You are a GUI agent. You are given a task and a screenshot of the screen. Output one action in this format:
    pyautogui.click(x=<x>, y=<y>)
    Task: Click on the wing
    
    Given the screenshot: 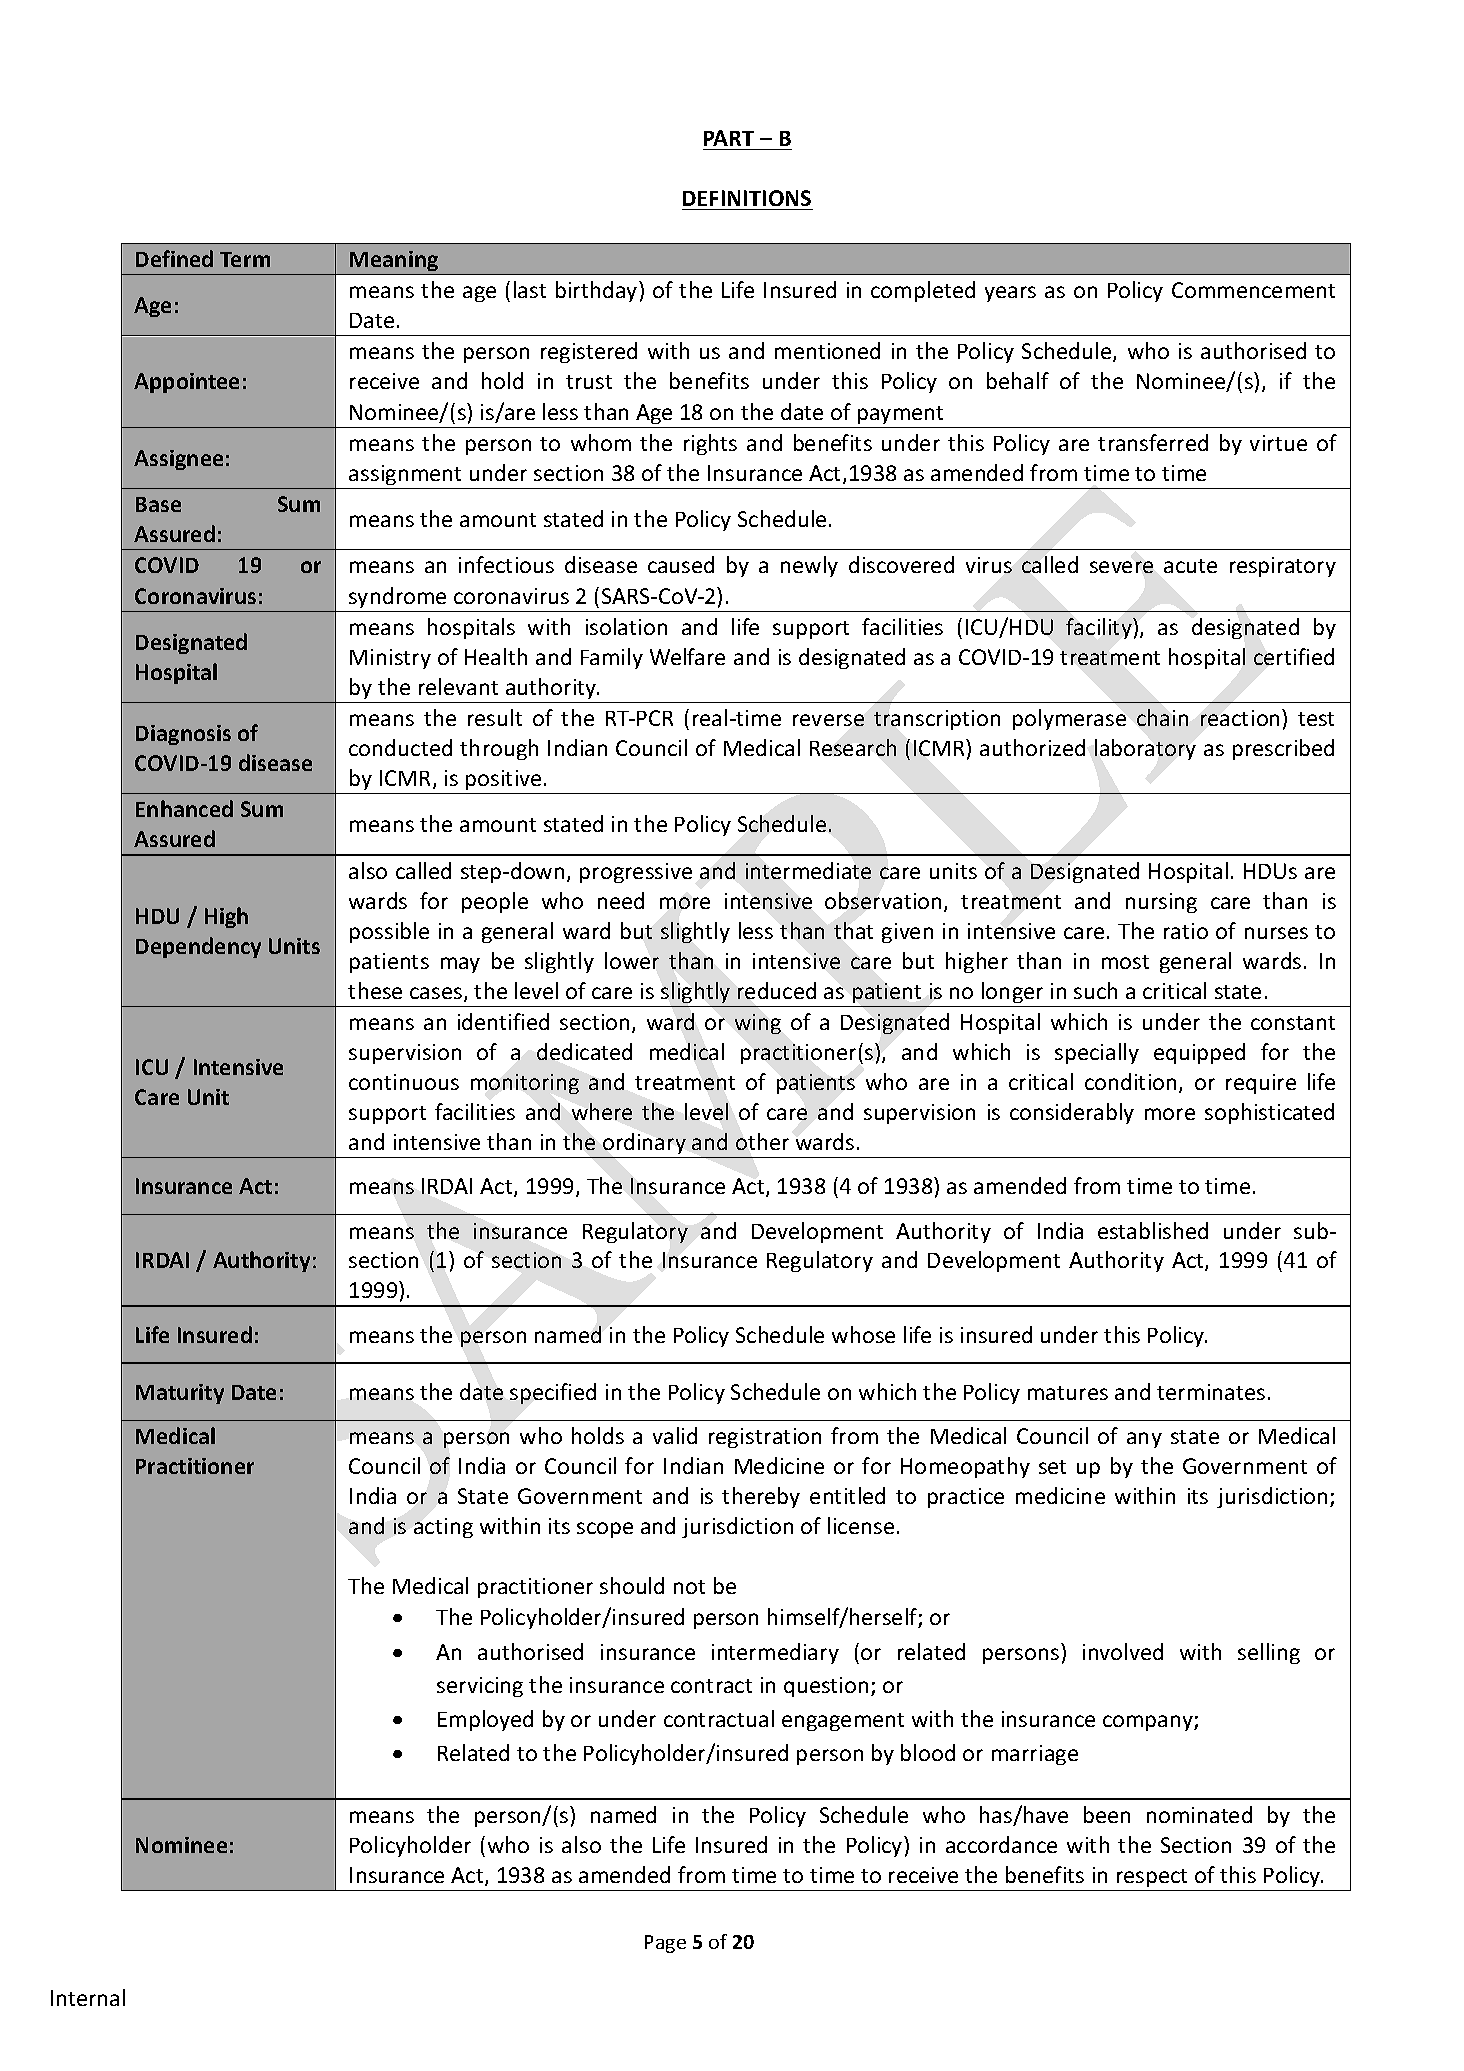 What is the action you would take?
    pyautogui.click(x=758, y=1024)
